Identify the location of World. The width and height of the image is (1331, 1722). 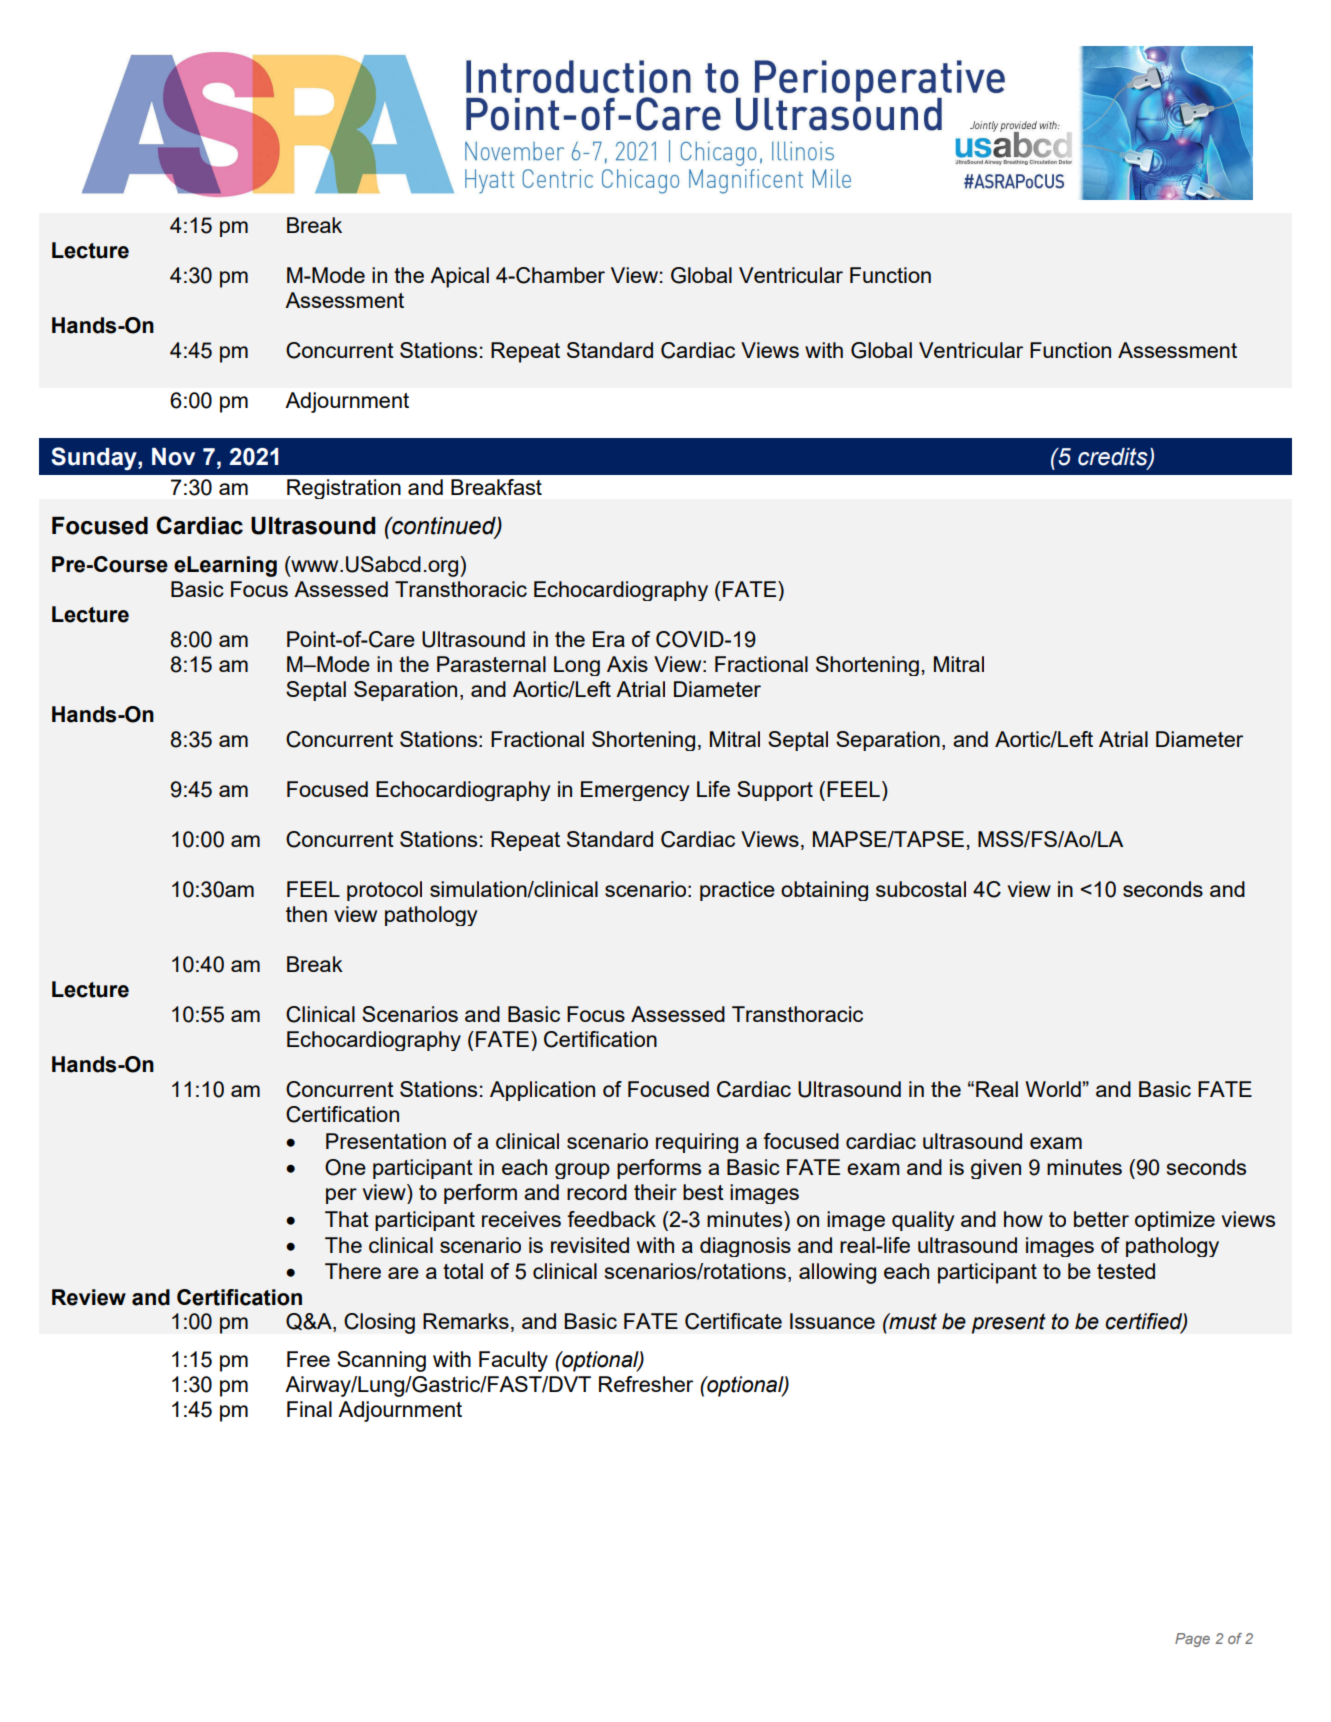
(1053, 1089).
